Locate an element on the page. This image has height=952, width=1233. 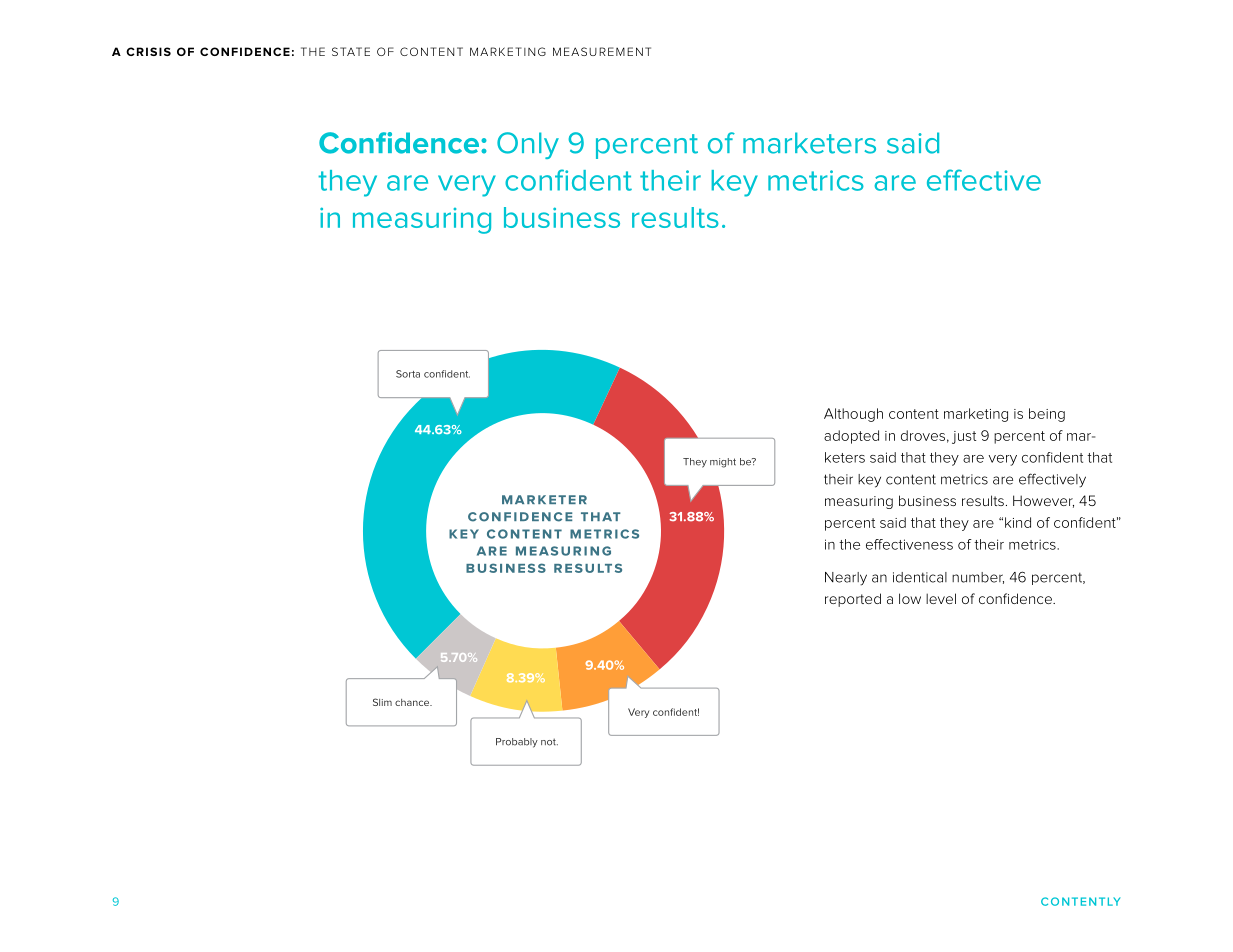
Sorta is located at coordinates (408, 374).
